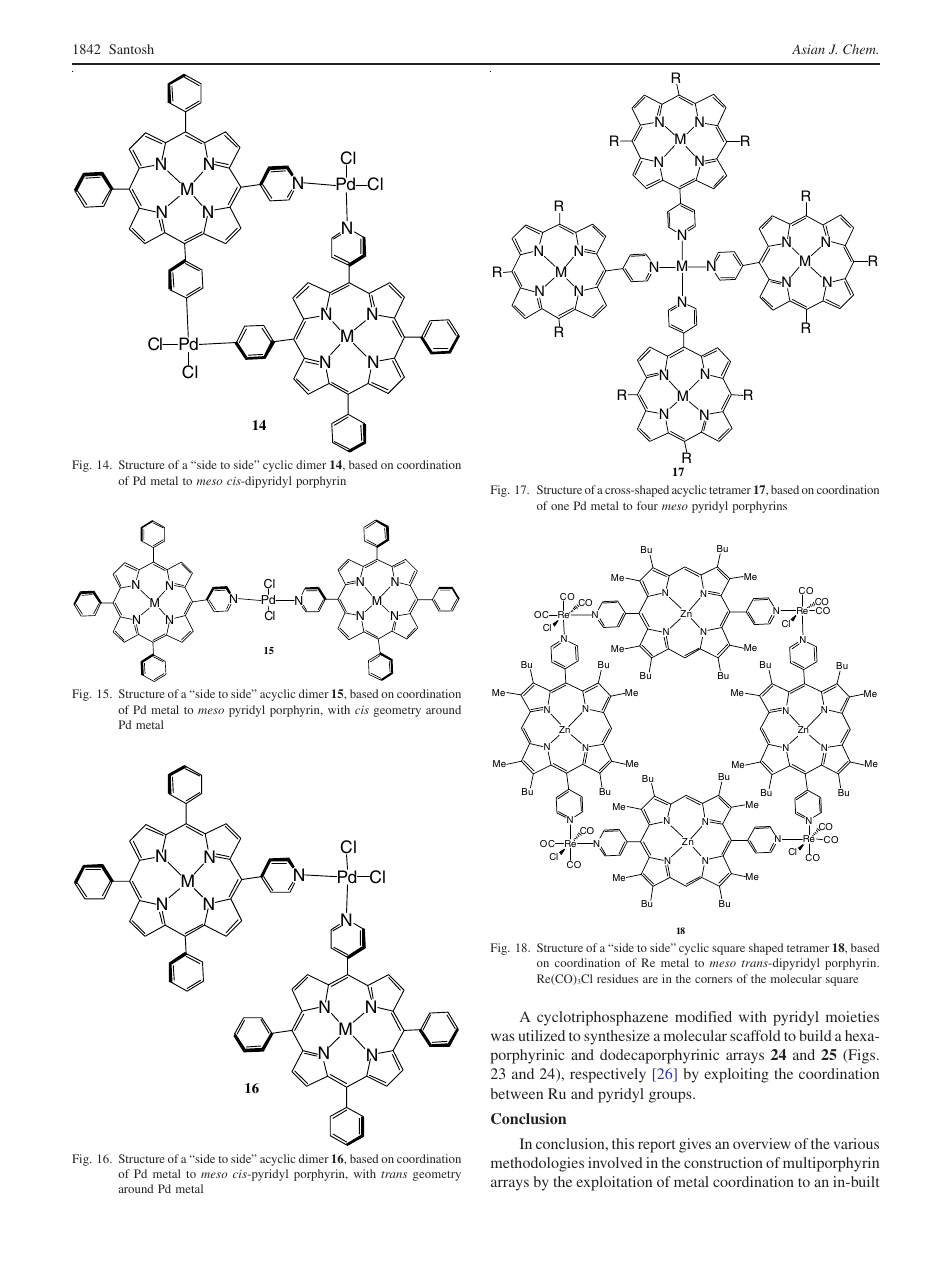 The height and width of the page is (1270, 952). I want to click on Santosh, so click(131, 49).
